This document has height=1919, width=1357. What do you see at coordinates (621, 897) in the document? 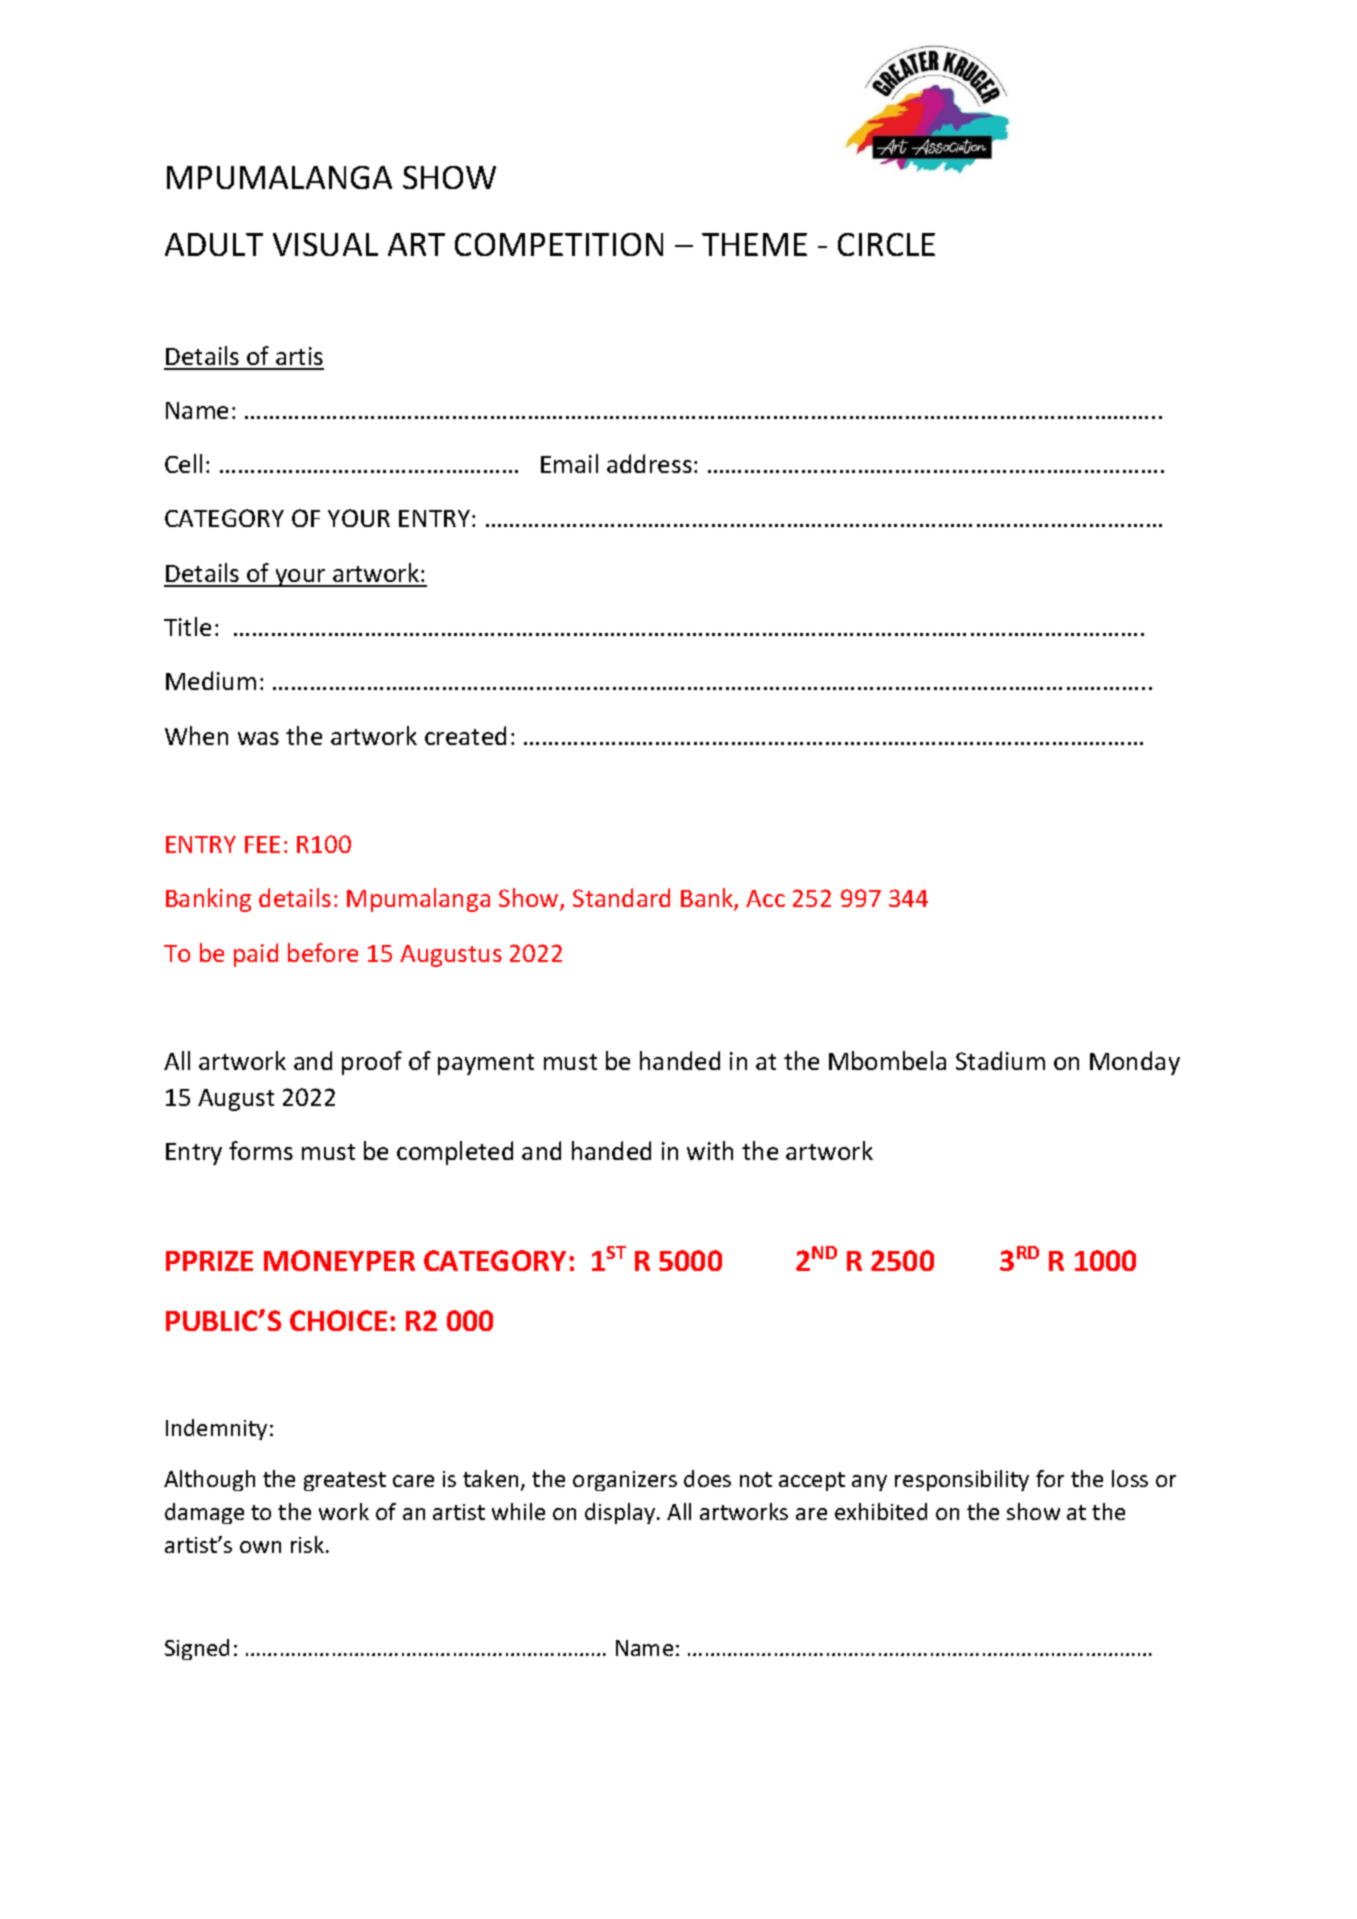
I see `Standard` at bounding box center [621, 897].
